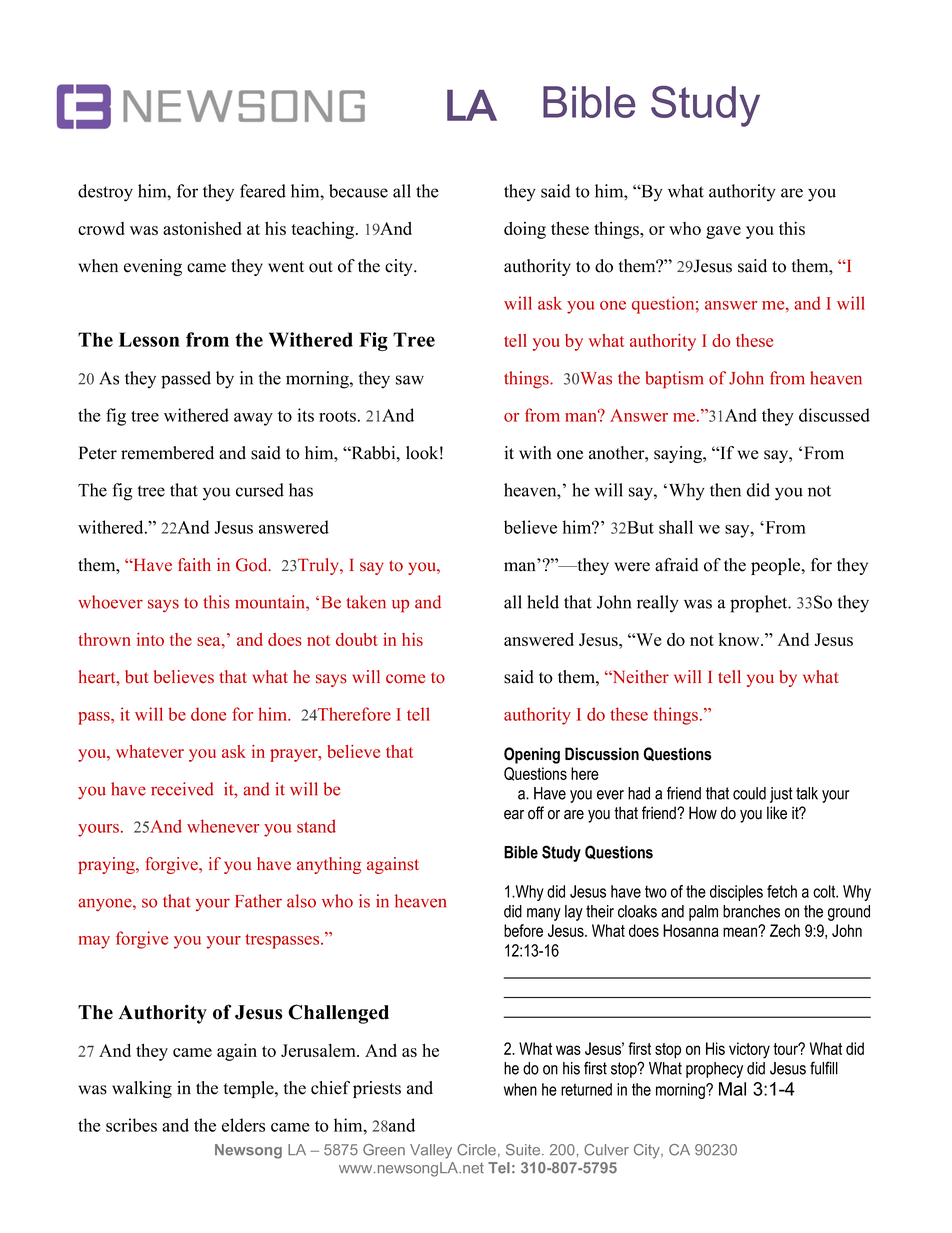 This screenshot has width=952, height=1233. Describe the element at coordinates (202, 228) in the screenshot. I see `astonished` at that location.
